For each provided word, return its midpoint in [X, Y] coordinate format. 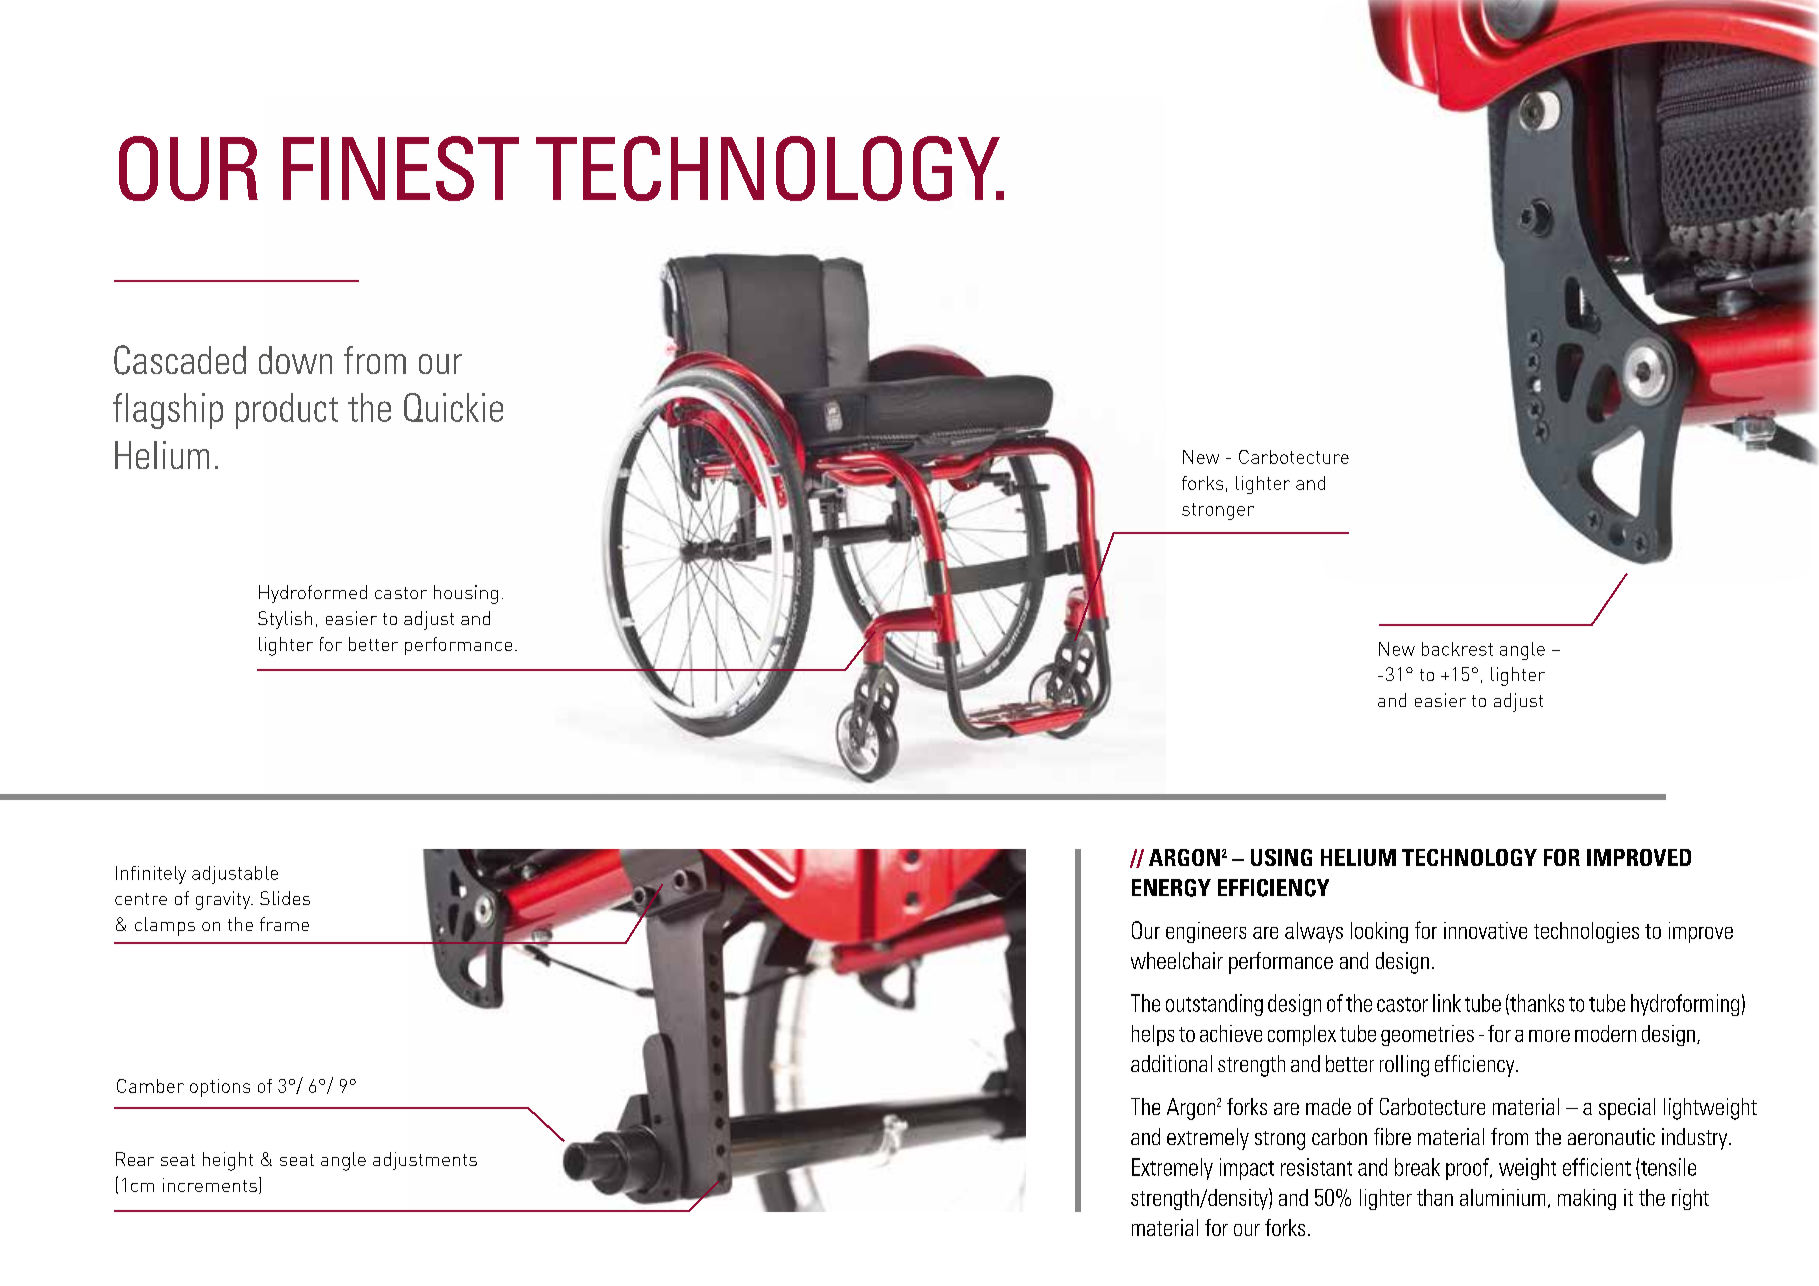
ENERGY [1171, 888]
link [1447, 1003]
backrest [1457, 649]
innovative [1485, 930]
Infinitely [151, 875]
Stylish [285, 620]
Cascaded [180, 360]
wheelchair [1177, 960]
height [228, 1161]
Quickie [453, 407]
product [287, 411]
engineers [1206, 932]
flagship [168, 411]
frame [284, 924]
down [295, 360]
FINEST [401, 168]
